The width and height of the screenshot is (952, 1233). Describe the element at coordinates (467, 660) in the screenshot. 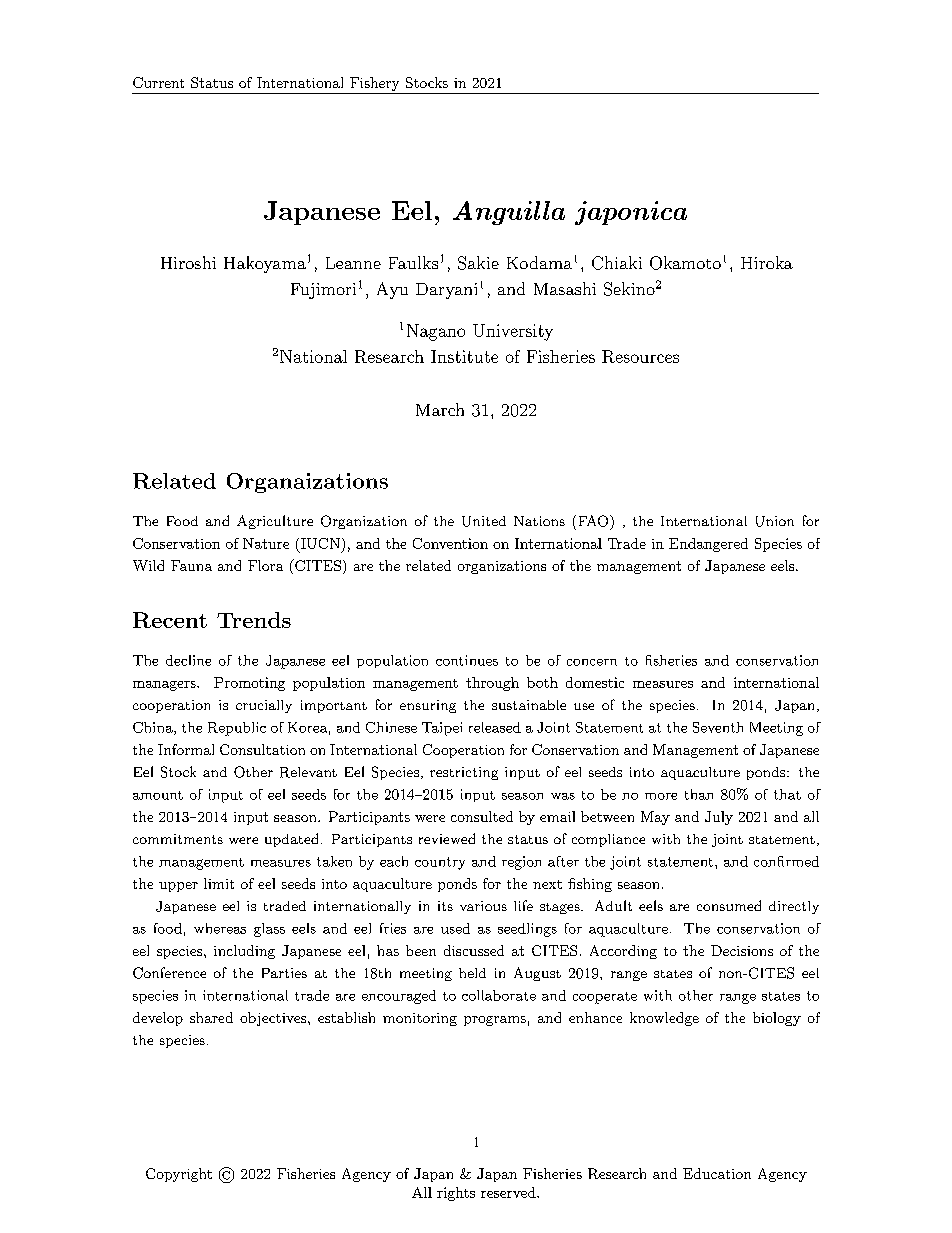

I see `continues` at that location.
